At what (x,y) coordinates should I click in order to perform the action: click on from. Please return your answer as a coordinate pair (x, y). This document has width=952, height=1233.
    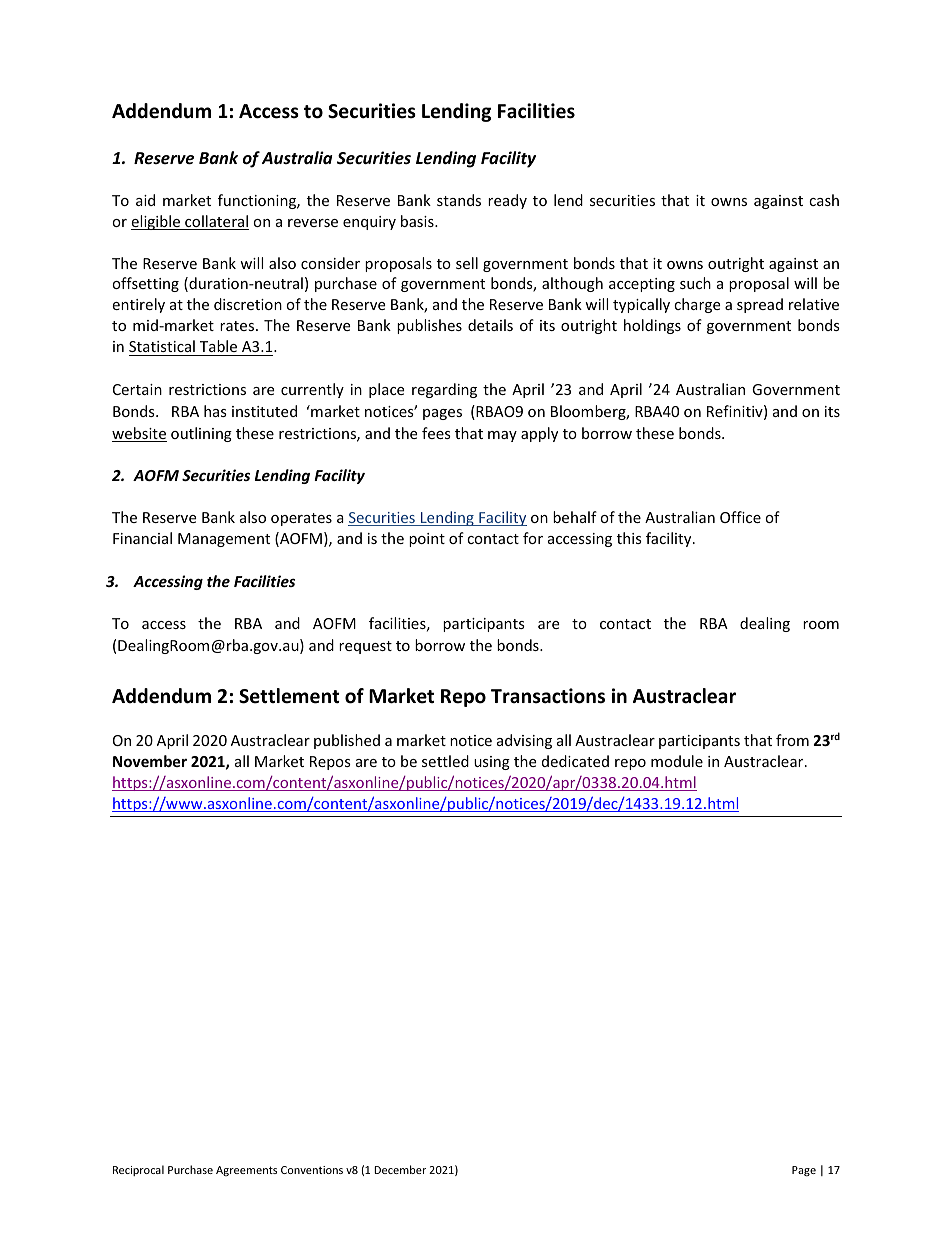
    Looking at the image, I should click on (792, 740).
